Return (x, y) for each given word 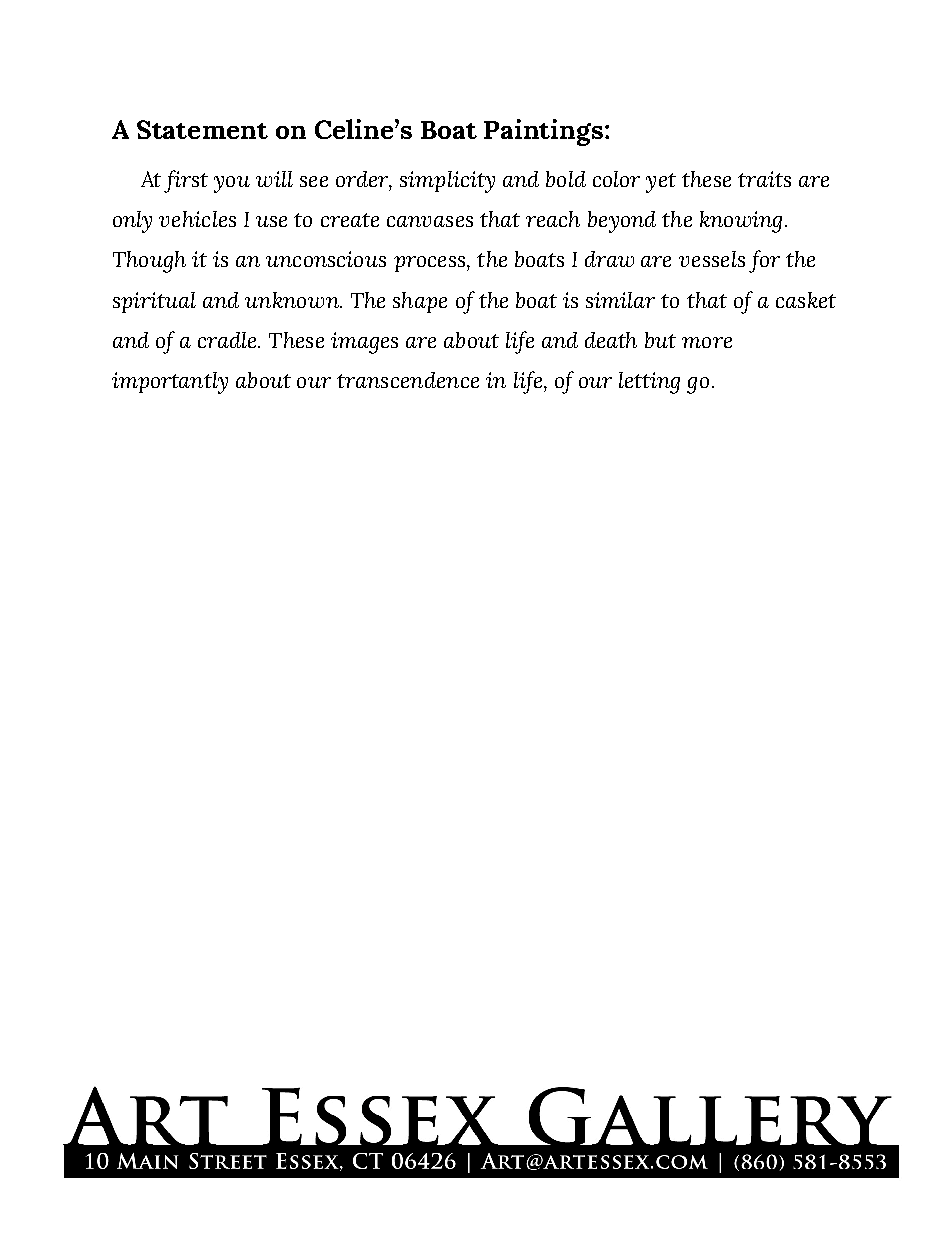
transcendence (408, 380)
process (431, 264)
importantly (170, 383)
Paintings (545, 132)
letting (649, 383)
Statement (202, 129)
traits (764, 179)
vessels (712, 259)
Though (149, 262)
